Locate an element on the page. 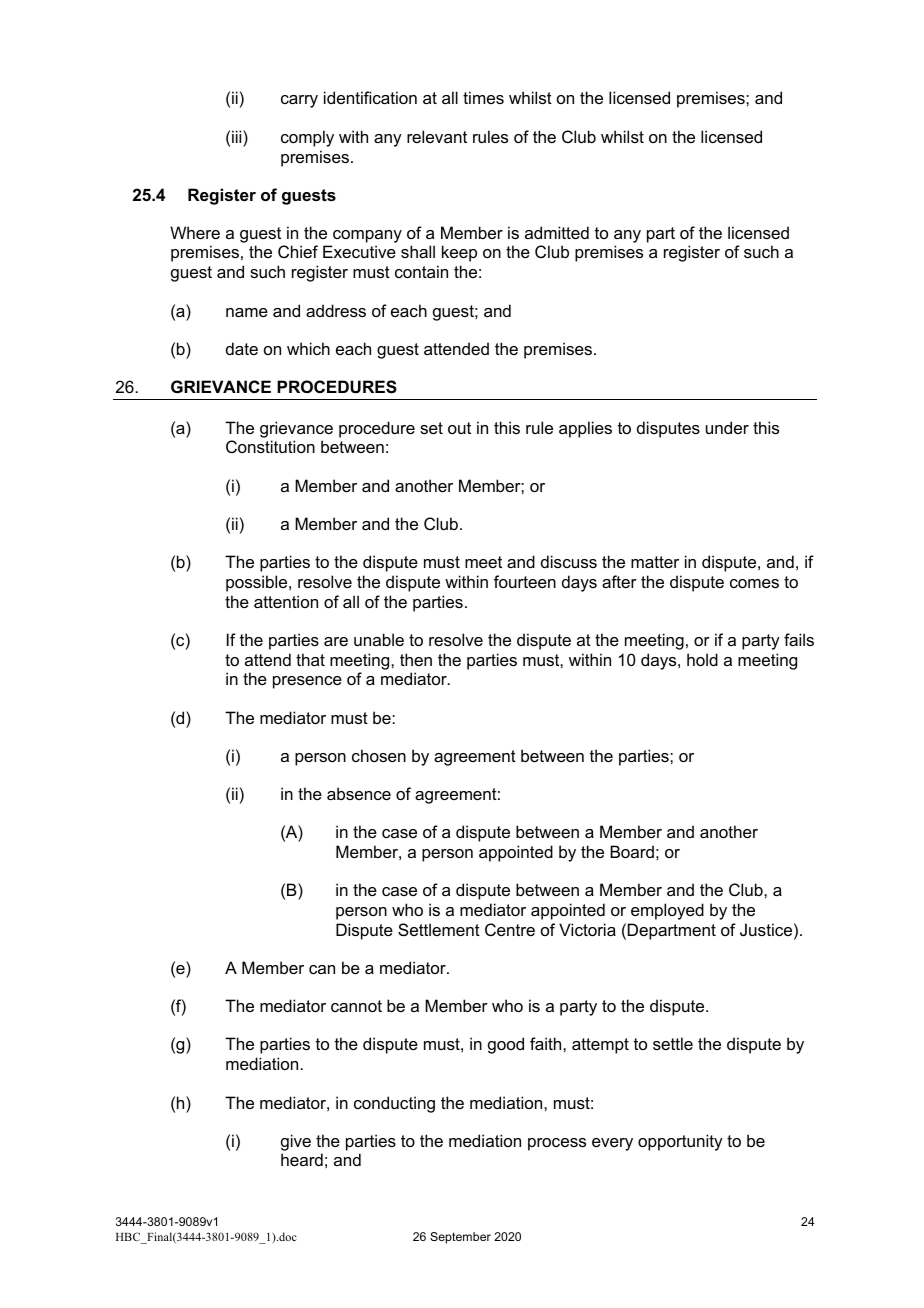 The width and height of the image is (924, 1308). iii is located at coordinates (238, 136).
